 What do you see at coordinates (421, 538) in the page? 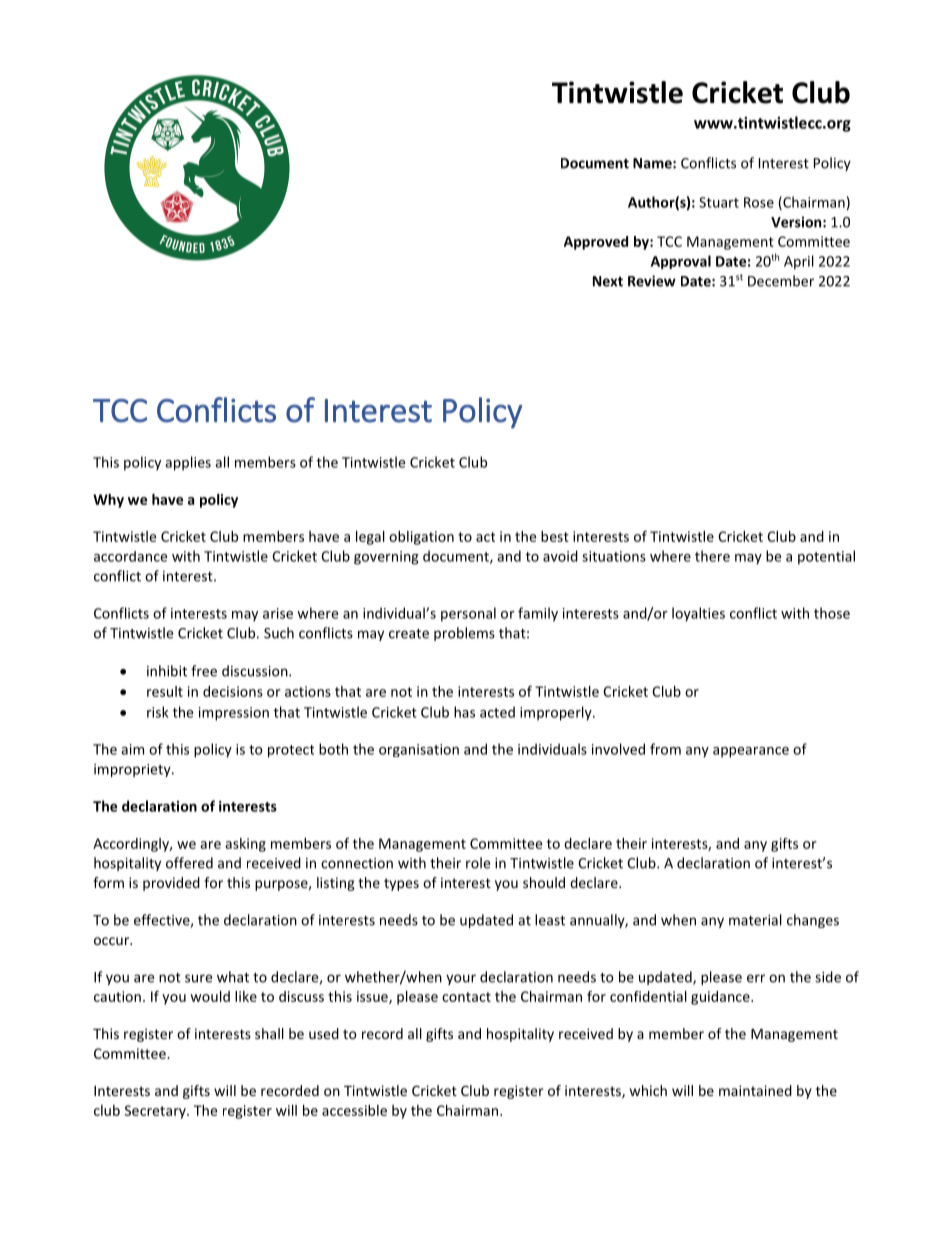
I see `obligation` at bounding box center [421, 538].
